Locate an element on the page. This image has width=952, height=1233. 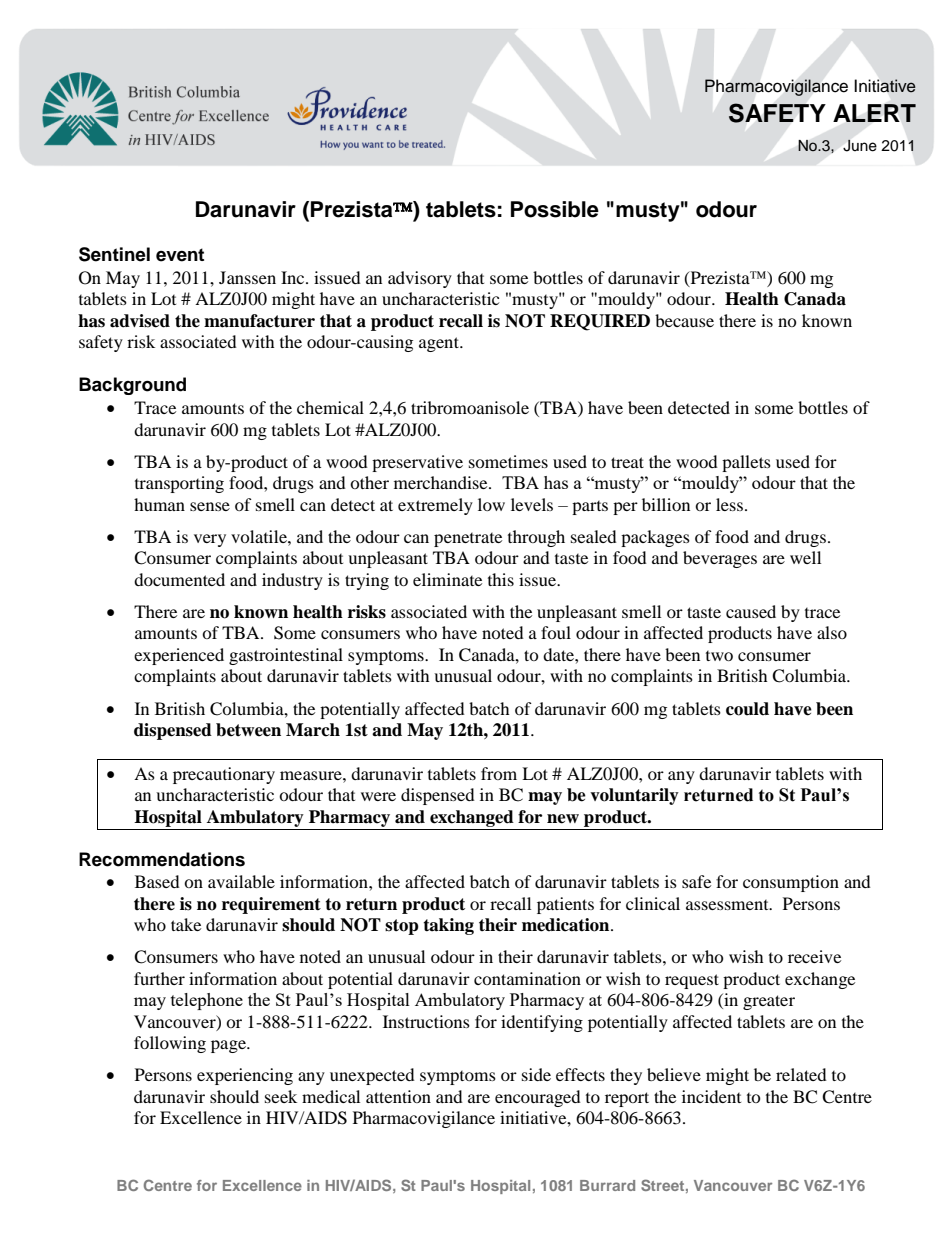
experienced is located at coordinates (179, 656).
